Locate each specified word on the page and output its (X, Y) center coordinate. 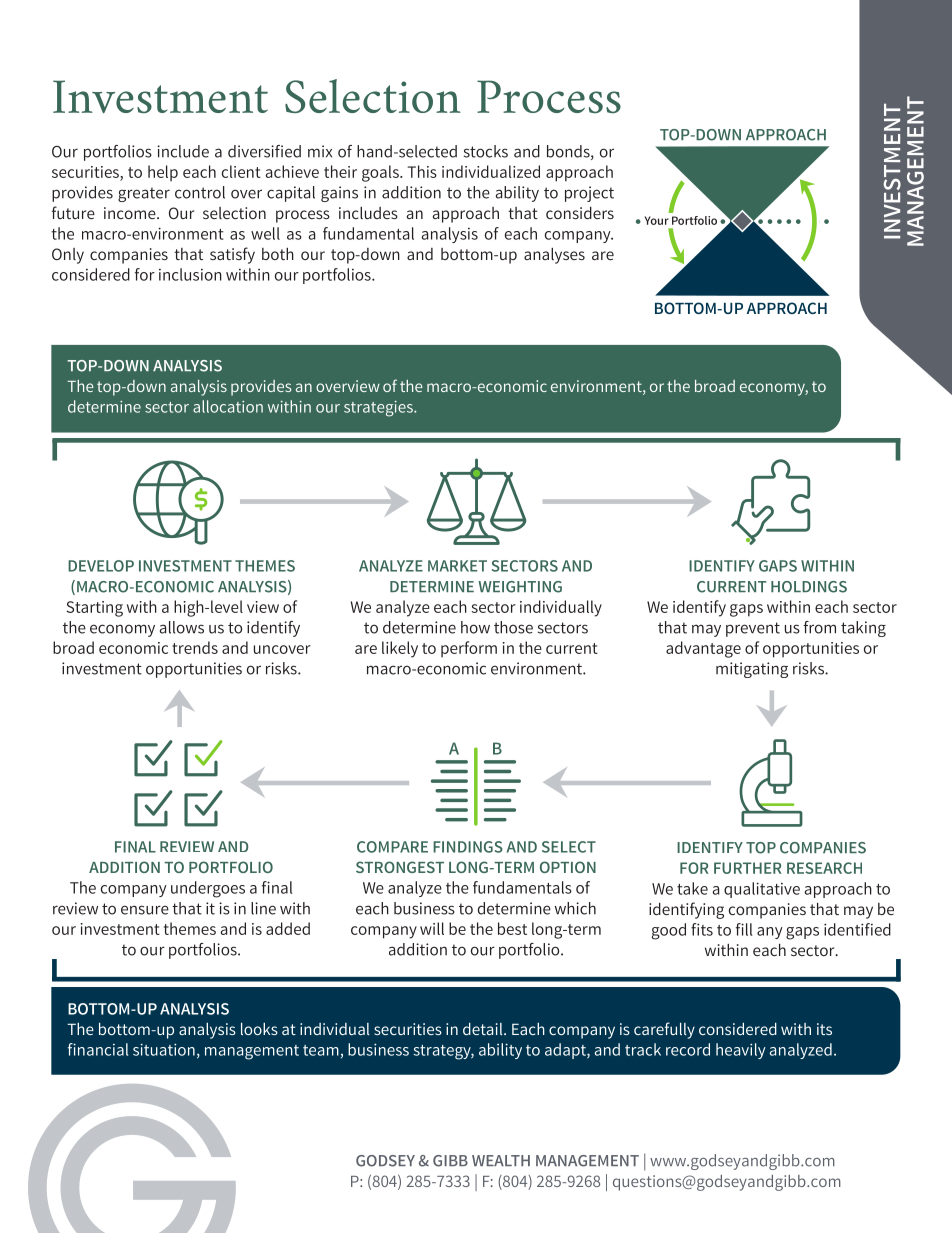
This (422, 171)
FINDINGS (468, 847)
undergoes (208, 889)
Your (657, 220)
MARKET (457, 566)
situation (164, 1049)
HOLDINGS (809, 587)
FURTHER (748, 868)
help (163, 173)
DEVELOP (101, 566)
